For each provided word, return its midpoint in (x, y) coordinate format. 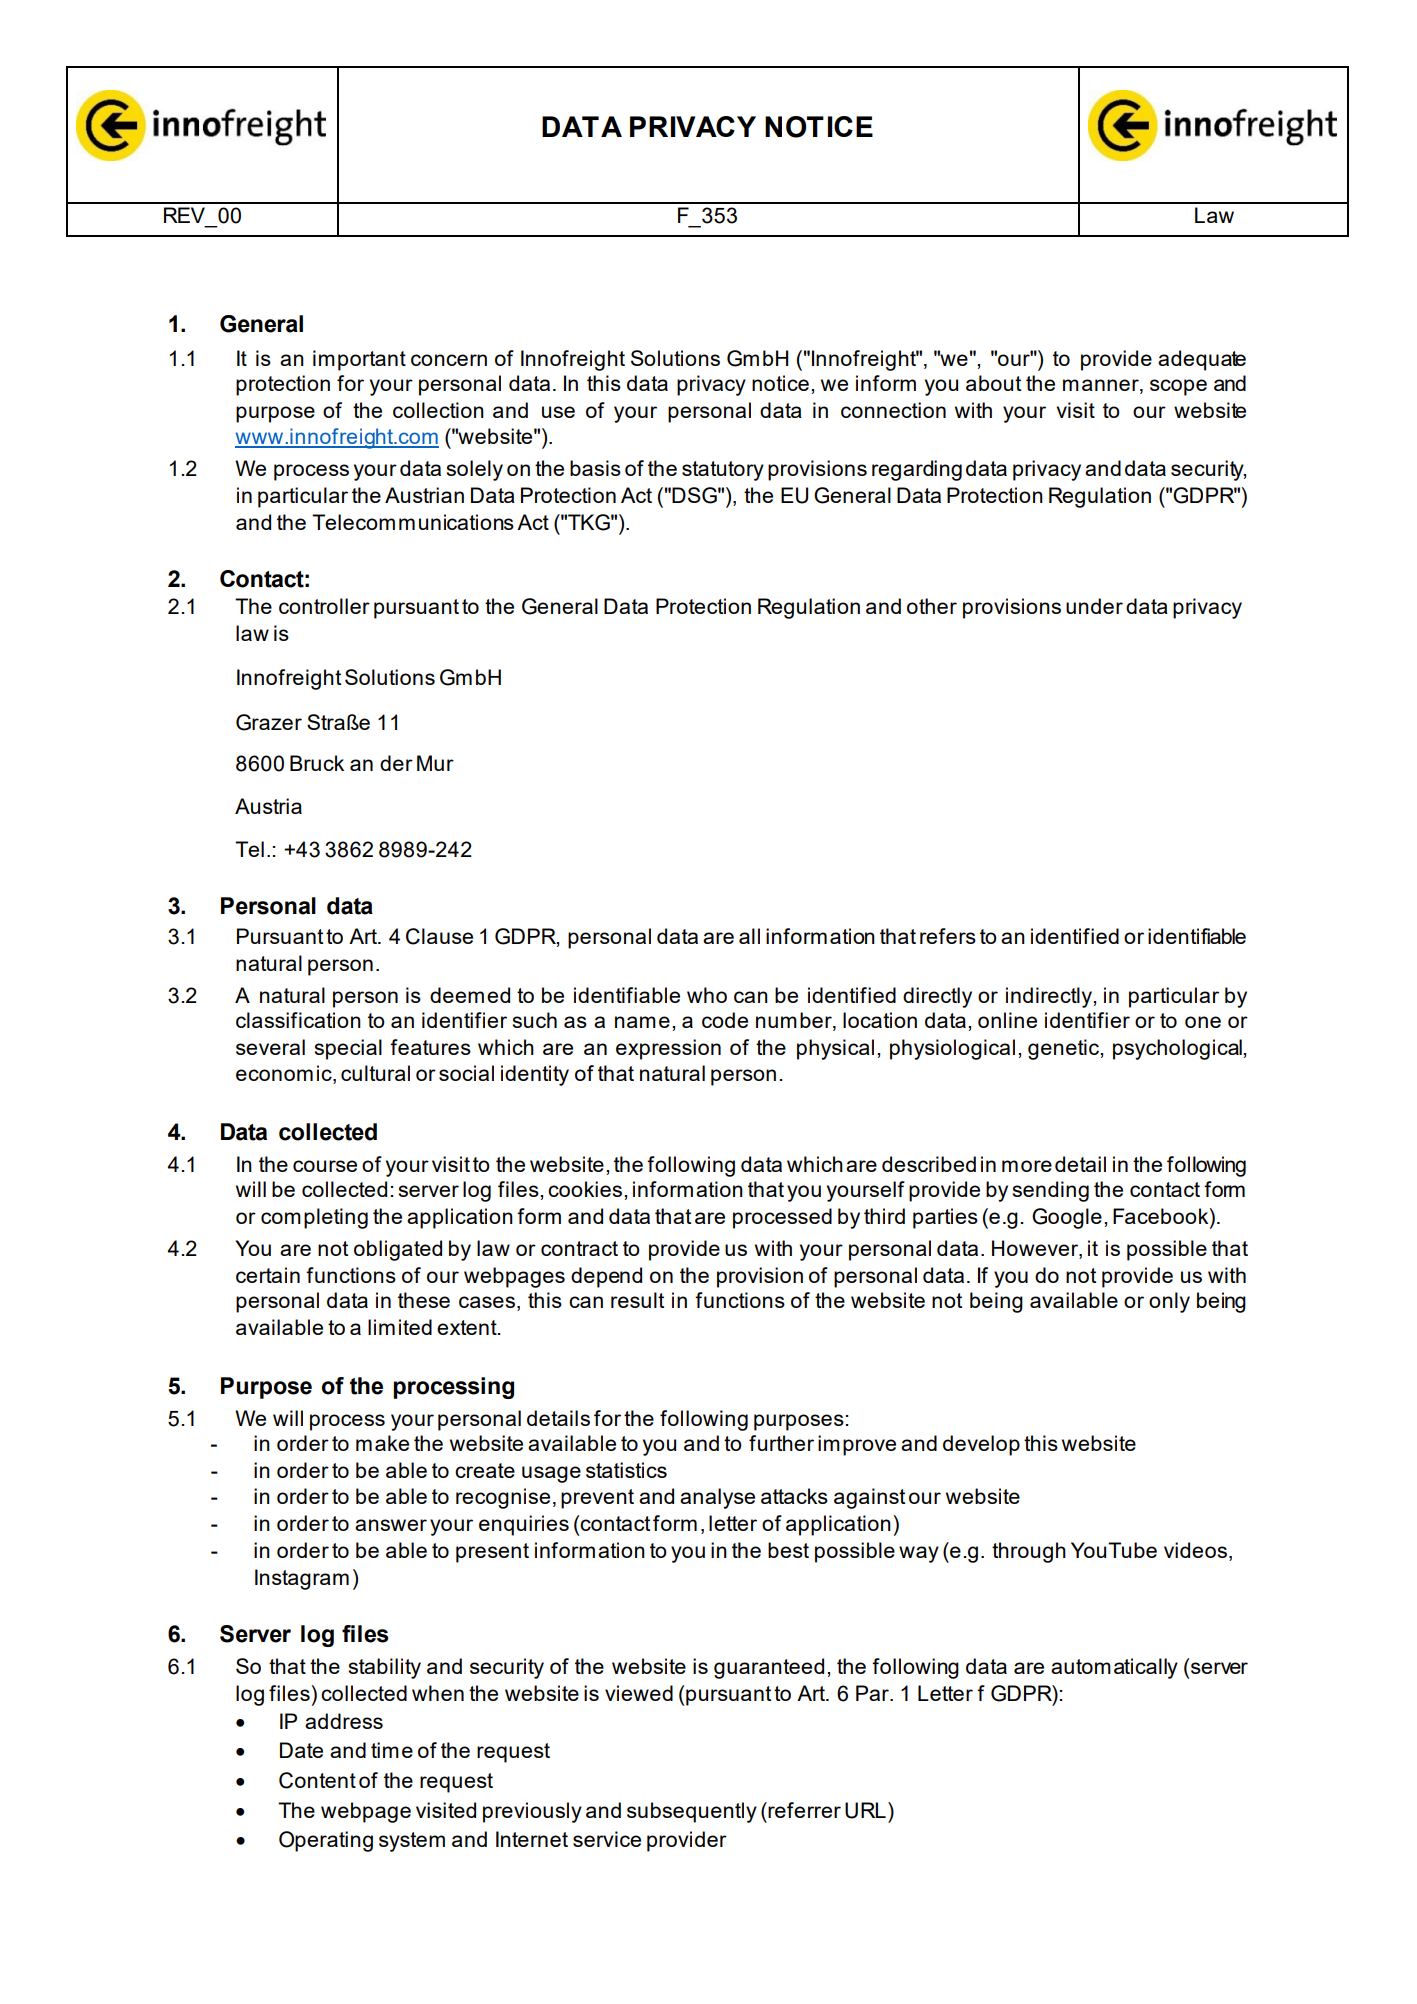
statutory (723, 471)
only (1169, 1302)
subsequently (692, 1812)
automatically (1114, 1668)
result (637, 1300)
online (1007, 1020)
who (707, 995)
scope (1178, 387)
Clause (439, 936)
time (392, 1750)
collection (438, 410)
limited (400, 1327)
